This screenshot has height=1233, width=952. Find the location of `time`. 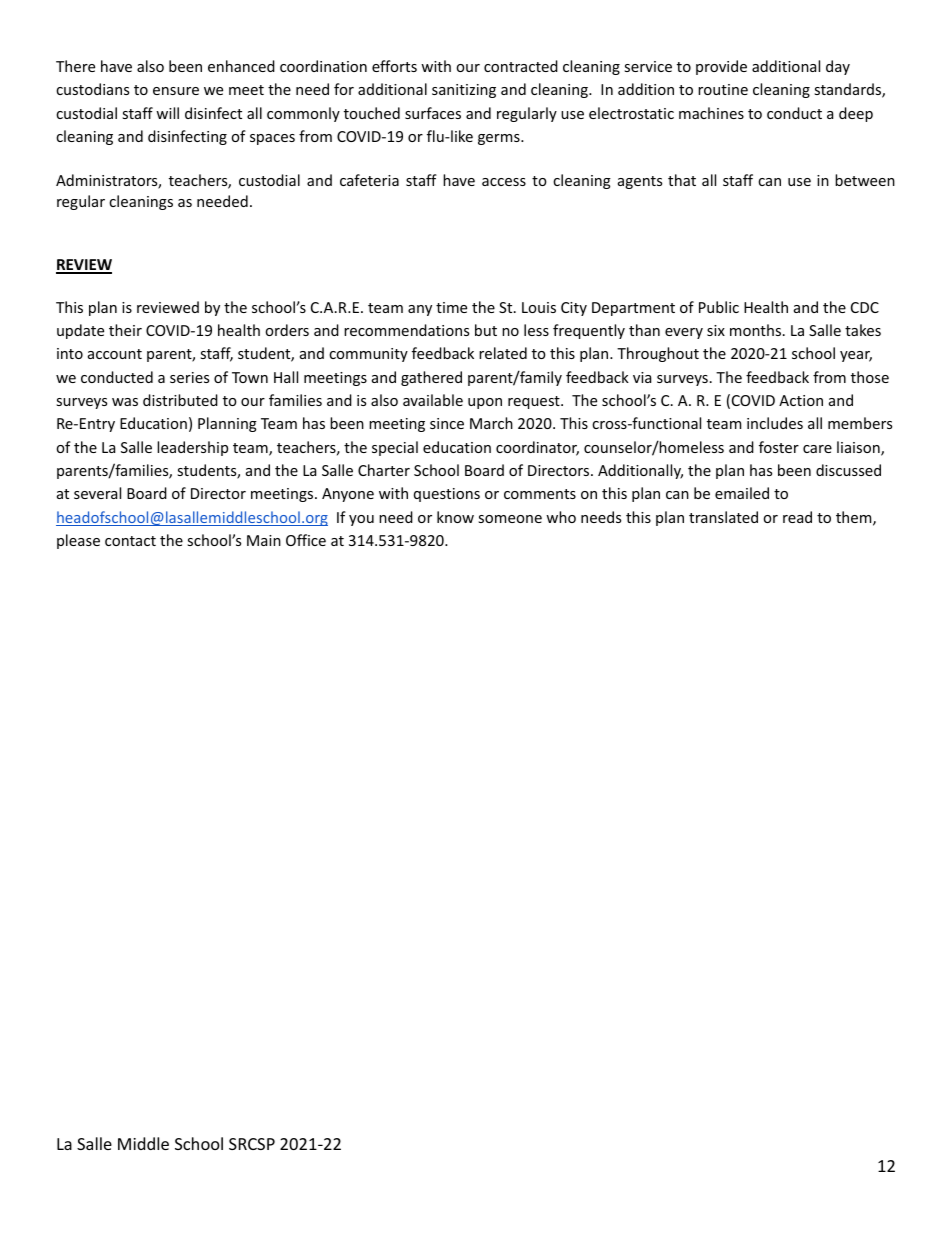

time is located at coordinates (451, 307).
